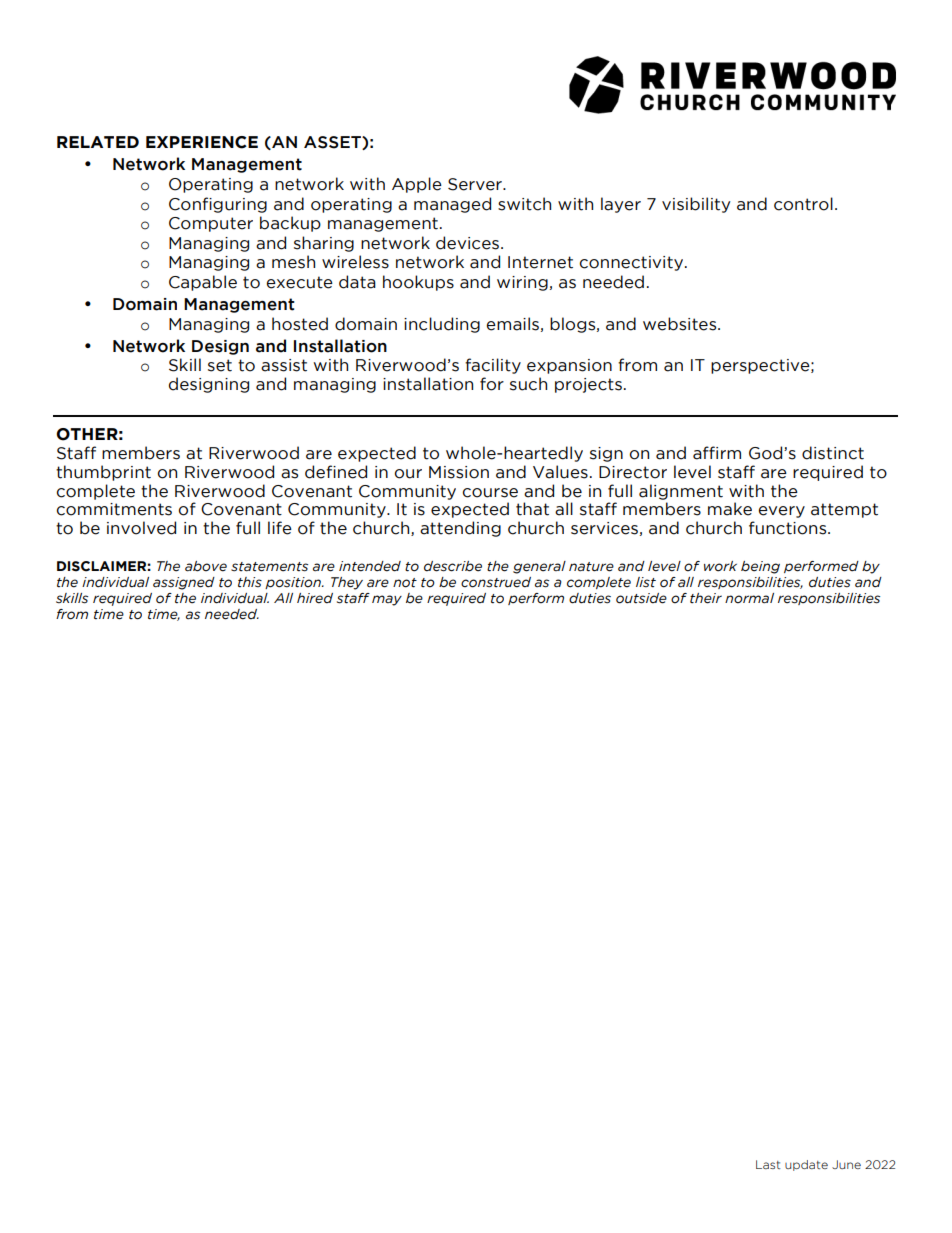  I want to click on affirm, so click(717, 453).
